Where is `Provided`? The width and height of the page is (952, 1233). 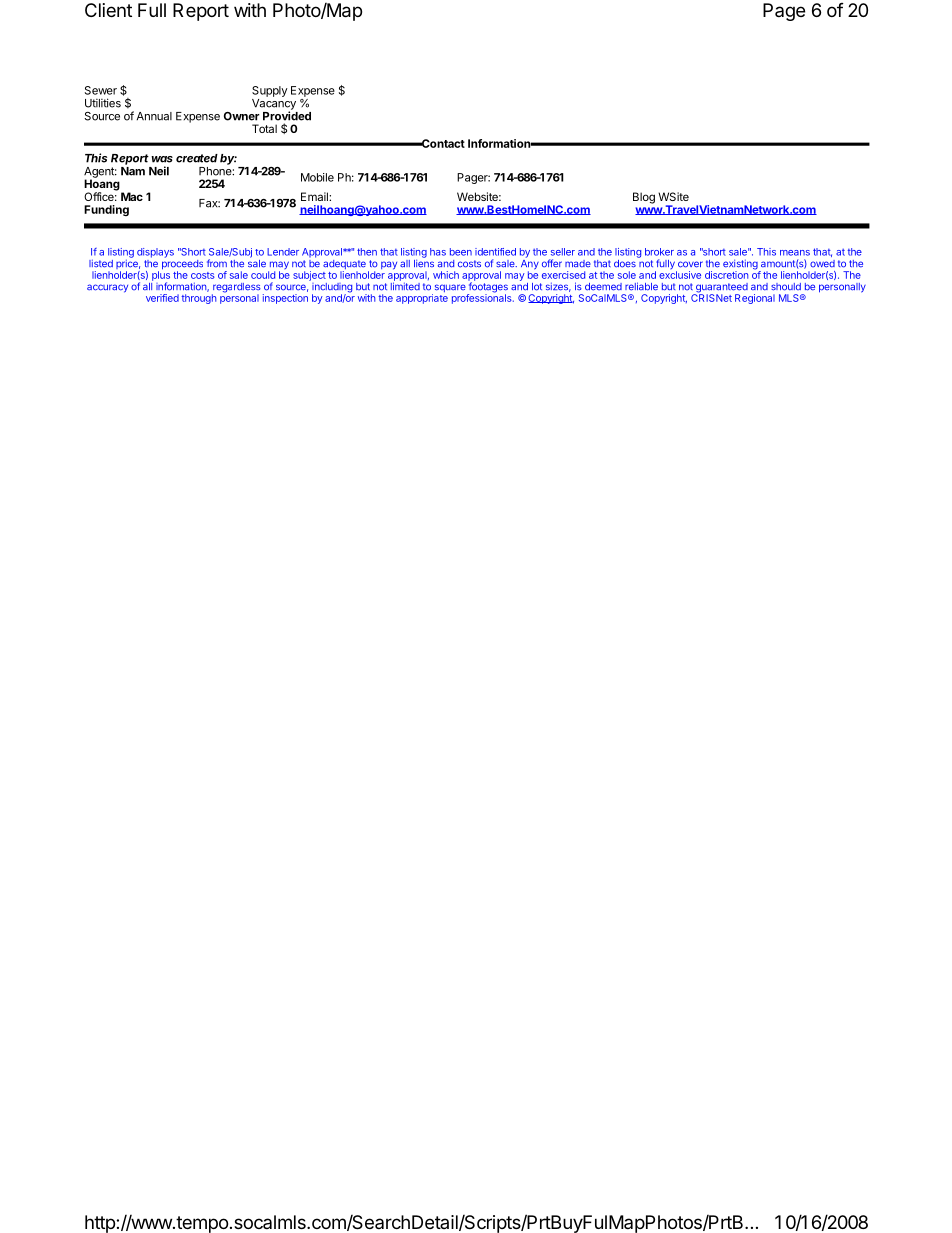 Provided is located at coordinates (287, 115).
